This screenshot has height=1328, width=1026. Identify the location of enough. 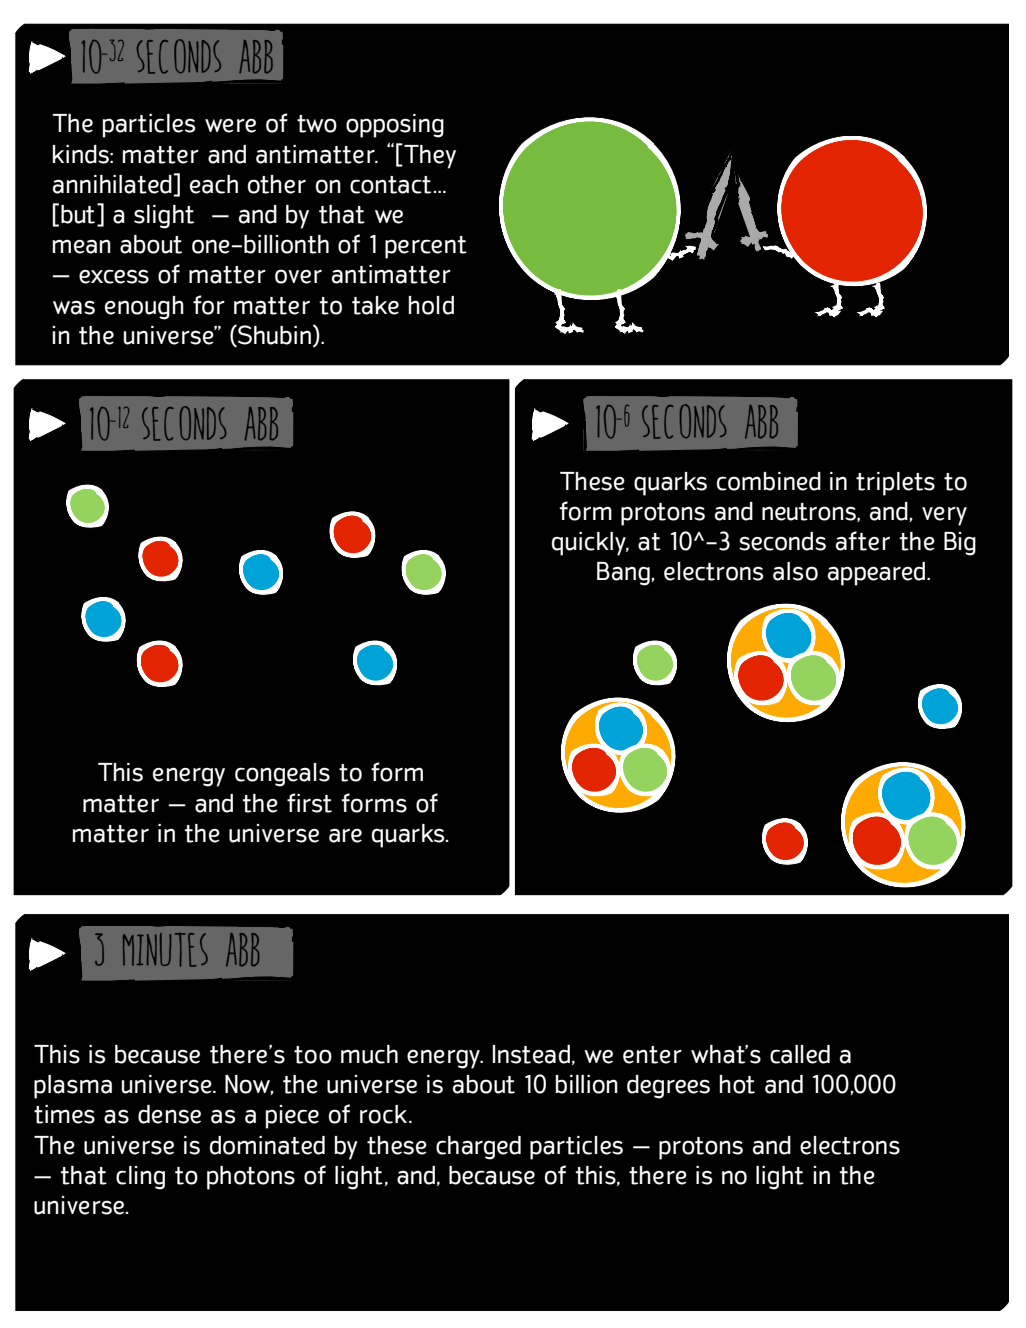
(144, 308).
